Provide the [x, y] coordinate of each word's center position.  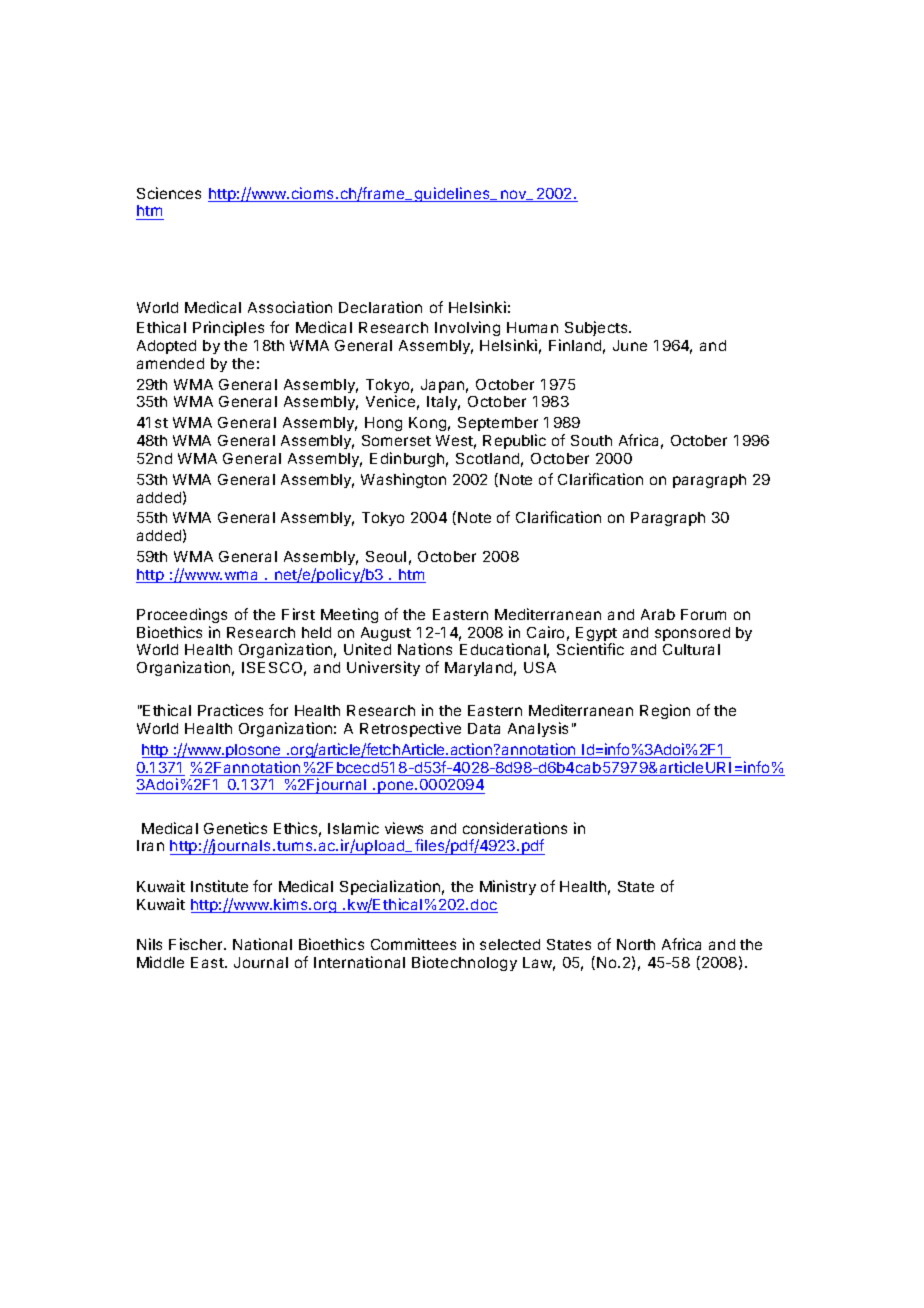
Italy [443, 403]
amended [170, 363]
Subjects [597, 328]
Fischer [197, 944]
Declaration [380, 307]
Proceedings [182, 615]
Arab [658, 614]
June [630, 345]
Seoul [386, 556]
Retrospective [410, 729]
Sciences [169, 193]
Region [665, 711]
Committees [413, 944]
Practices [230, 710]
